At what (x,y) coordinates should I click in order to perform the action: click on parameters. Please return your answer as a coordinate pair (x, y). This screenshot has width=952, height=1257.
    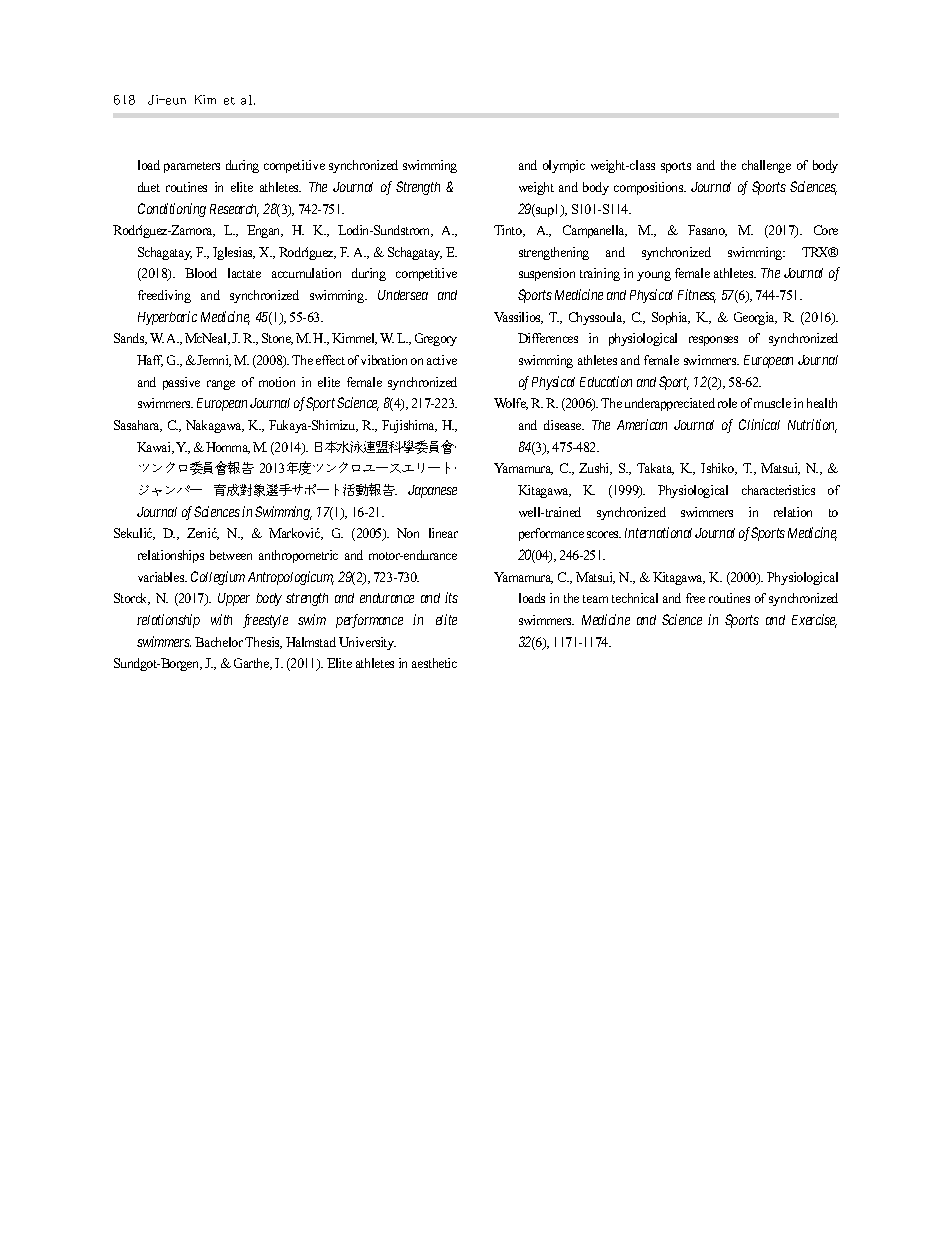
    Looking at the image, I should click on (192, 167).
